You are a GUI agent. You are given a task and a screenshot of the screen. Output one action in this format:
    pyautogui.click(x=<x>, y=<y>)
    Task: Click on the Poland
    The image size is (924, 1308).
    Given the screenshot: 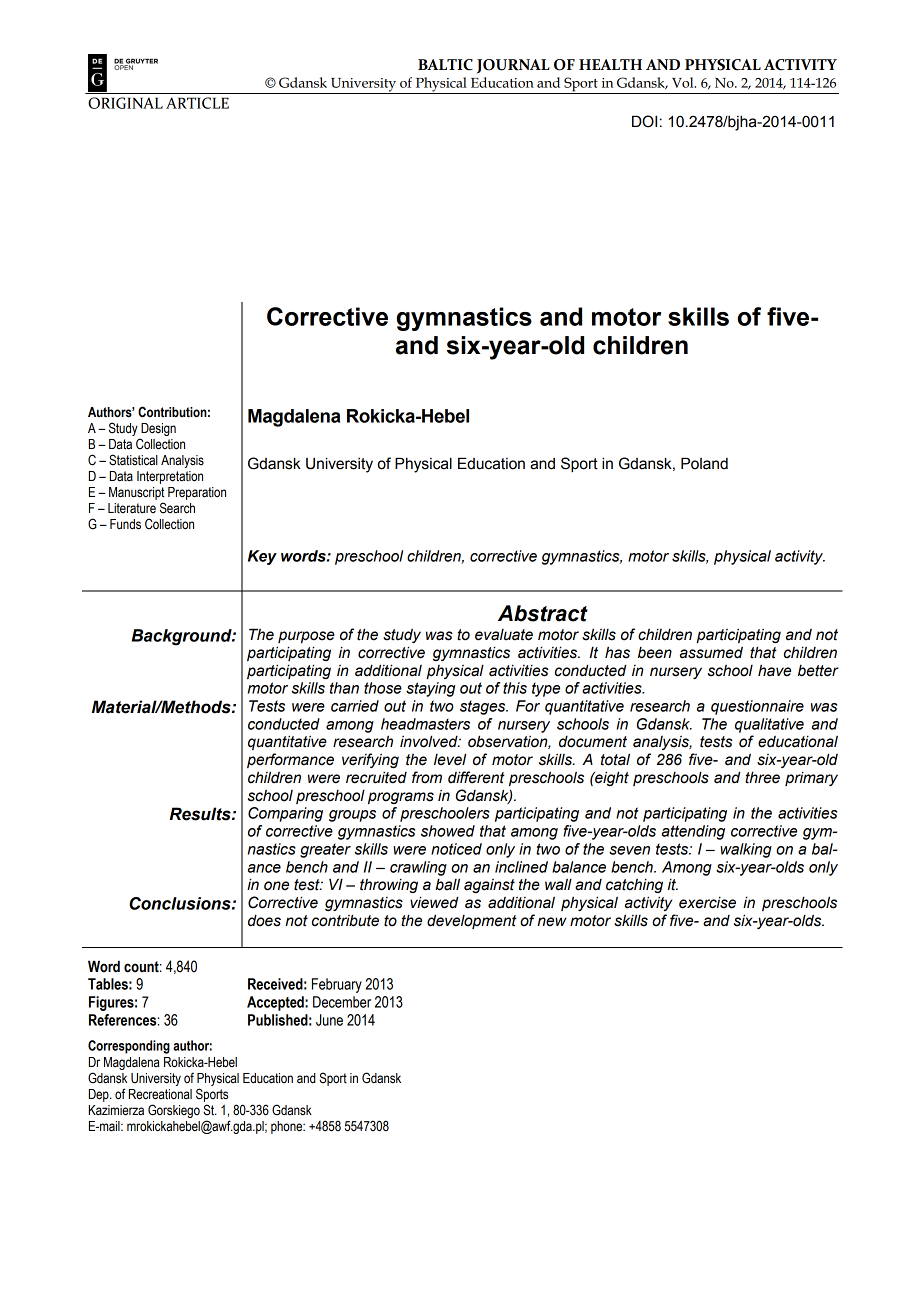 What is the action you would take?
    pyautogui.click(x=704, y=463)
